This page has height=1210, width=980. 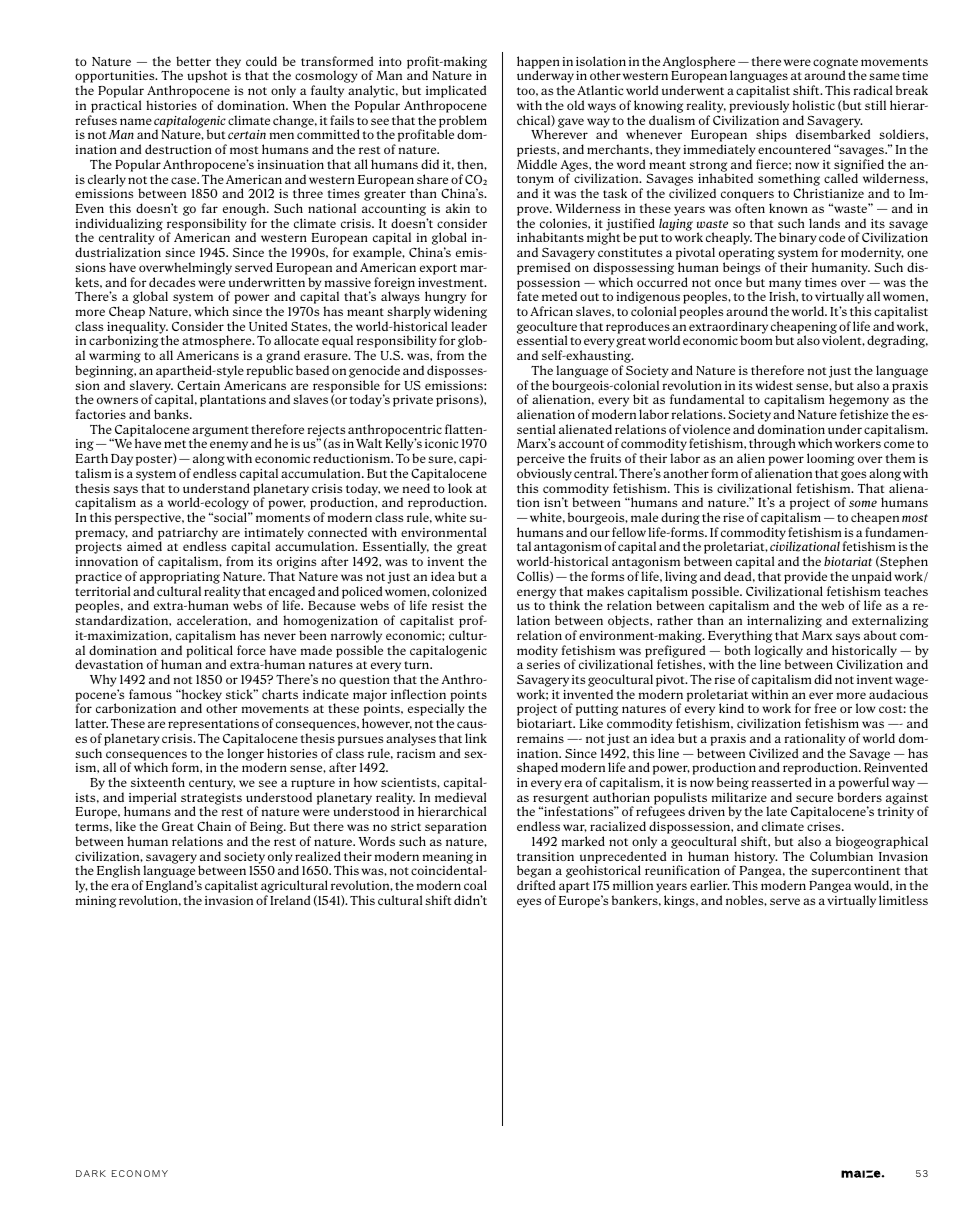 I want to click on energy, so click(x=537, y=595).
